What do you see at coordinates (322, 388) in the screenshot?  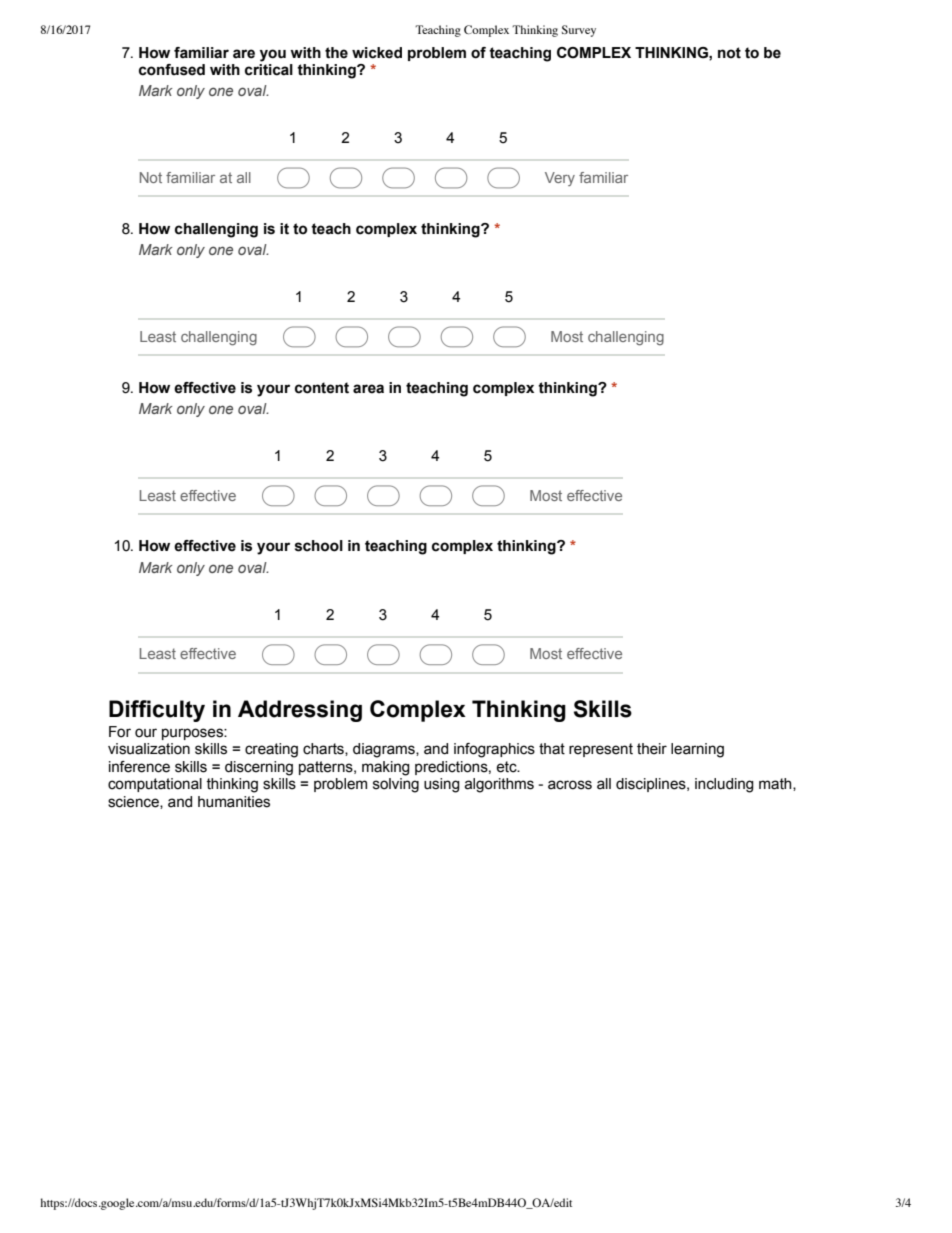 I see `content` at bounding box center [322, 388].
